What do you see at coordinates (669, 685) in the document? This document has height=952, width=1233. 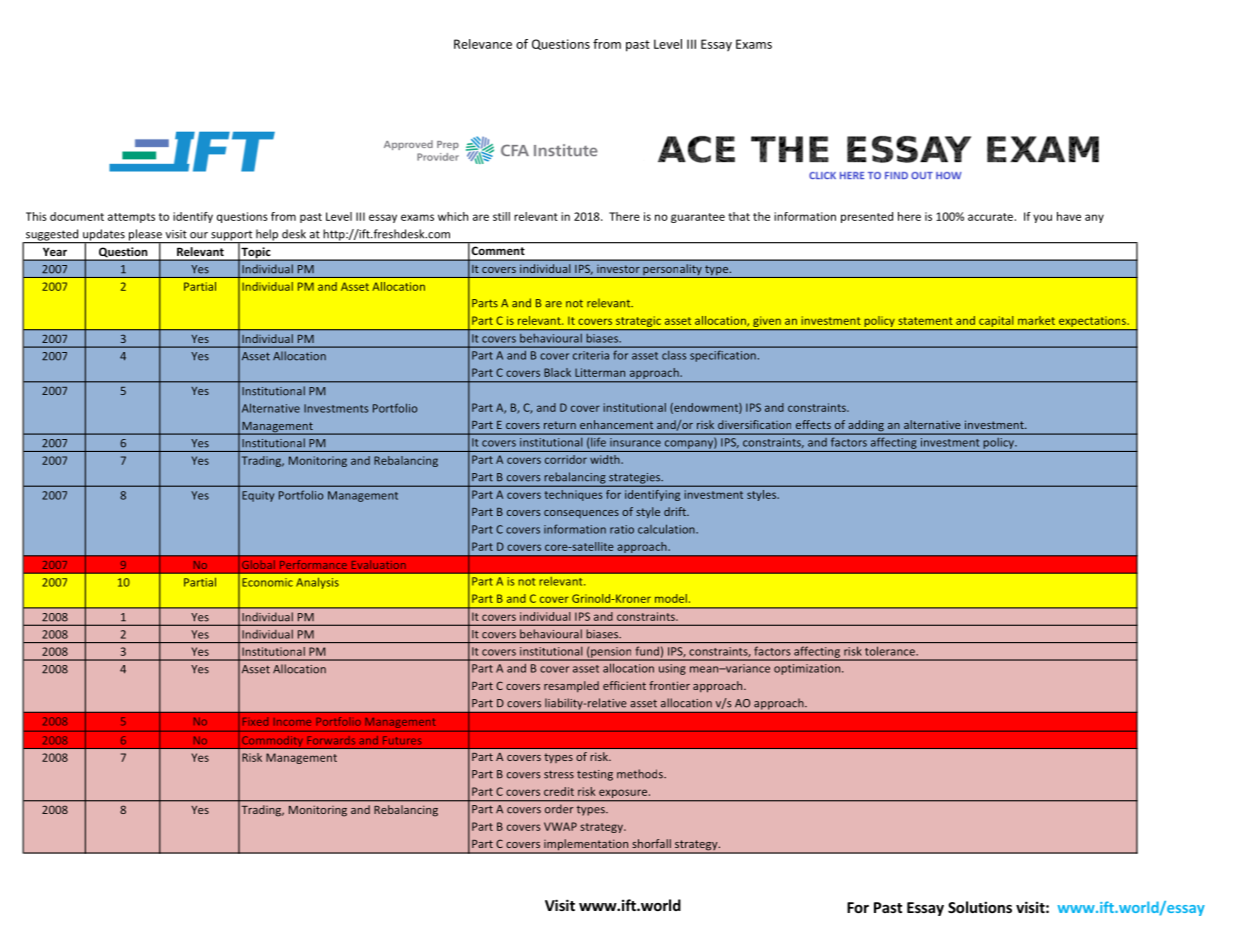 I see `frontier` at bounding box center [669, 685].
